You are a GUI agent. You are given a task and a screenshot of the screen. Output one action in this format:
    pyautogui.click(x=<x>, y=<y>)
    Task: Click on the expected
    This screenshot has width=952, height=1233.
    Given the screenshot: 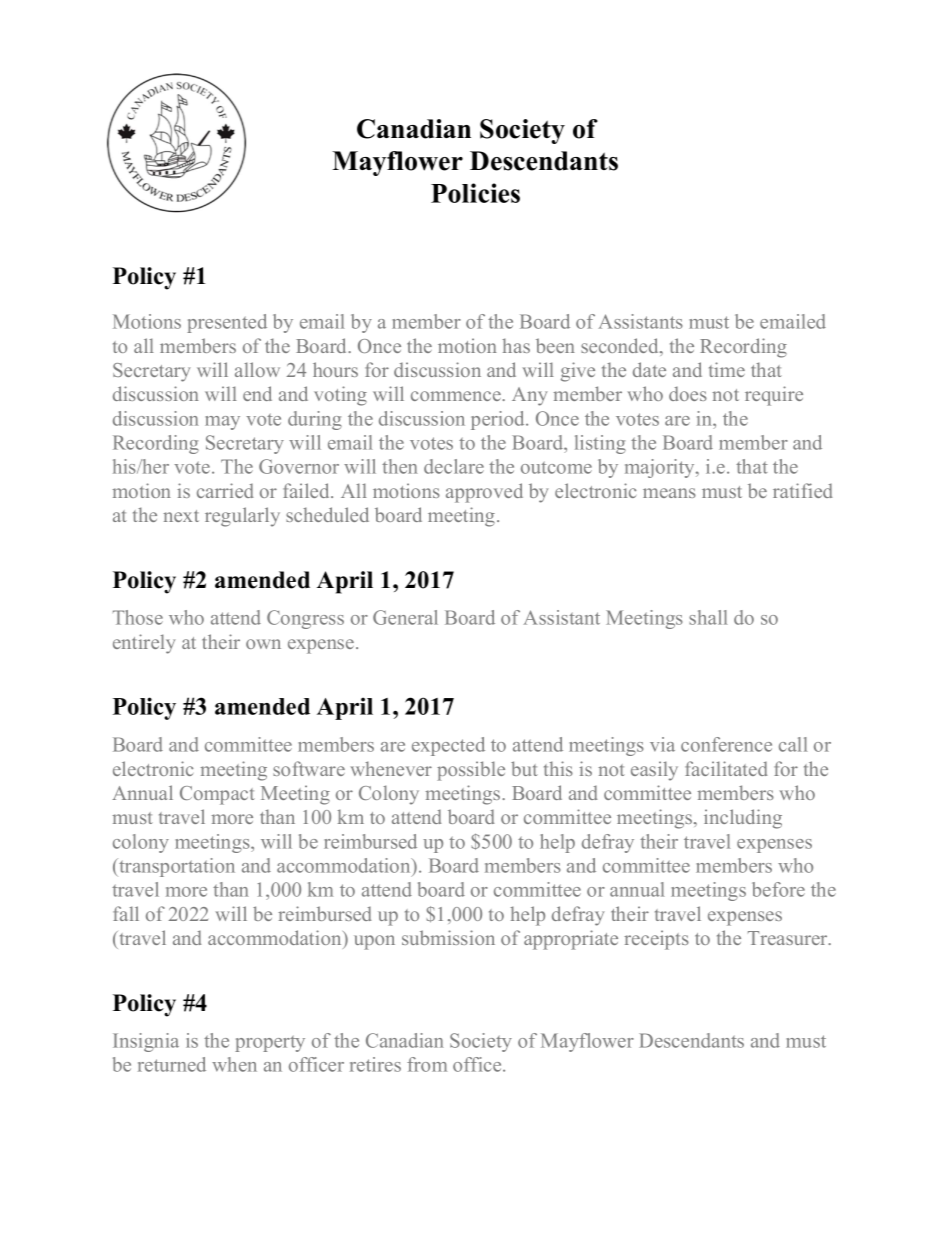 What is the action you would take?
    pyautogui.click(x=448, y=746)
